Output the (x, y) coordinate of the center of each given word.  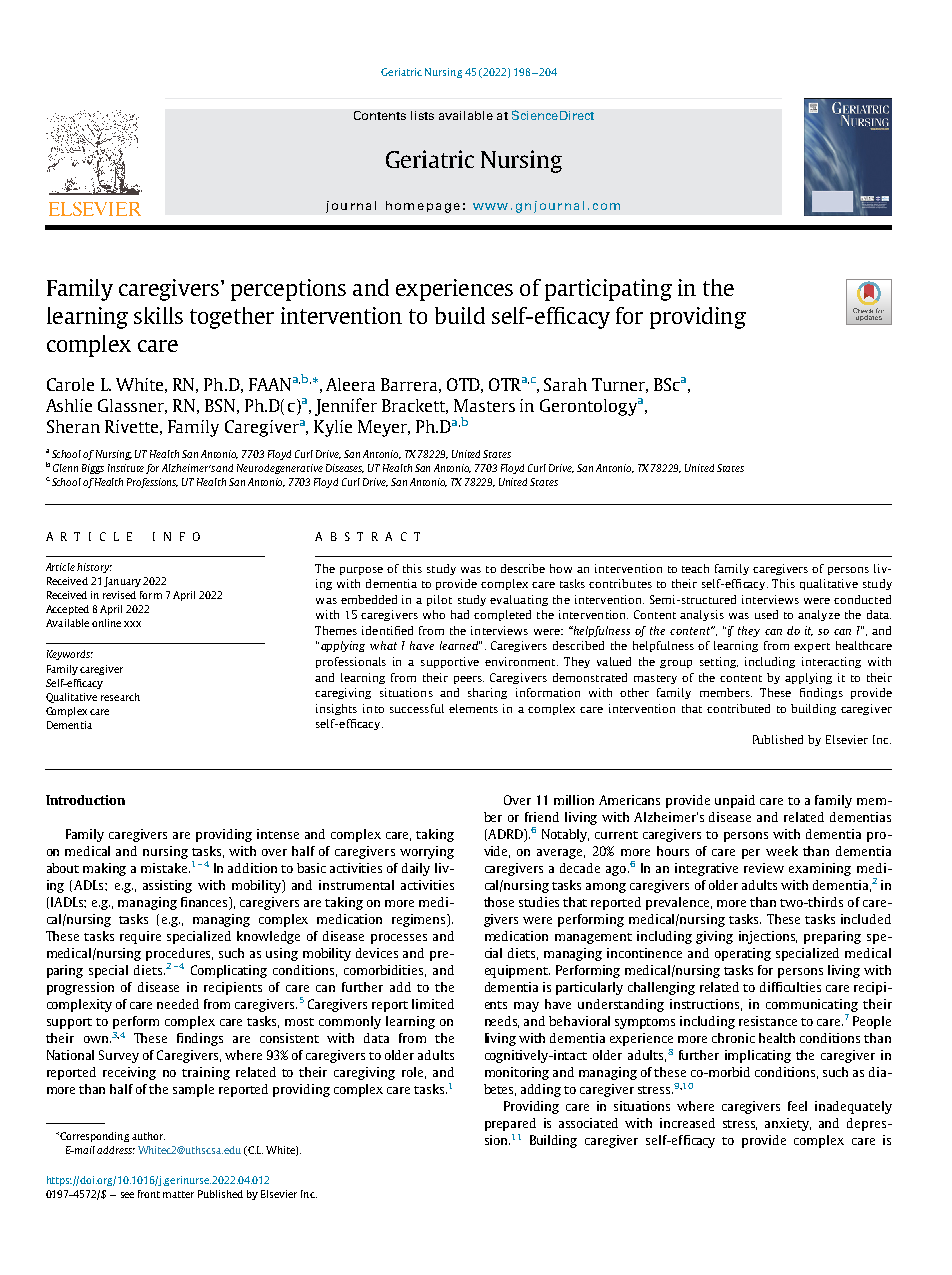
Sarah (565, 384)
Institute (126, 468)
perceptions (288, 290)
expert (812, 647)
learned (460, 645)
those (499, 902)
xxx (132, 624)
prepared (510, 1124)
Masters (484, 405)
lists (422, 115)
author (148, 1136)
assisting (167, 886)
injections (768, 937)
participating (608, 290)
